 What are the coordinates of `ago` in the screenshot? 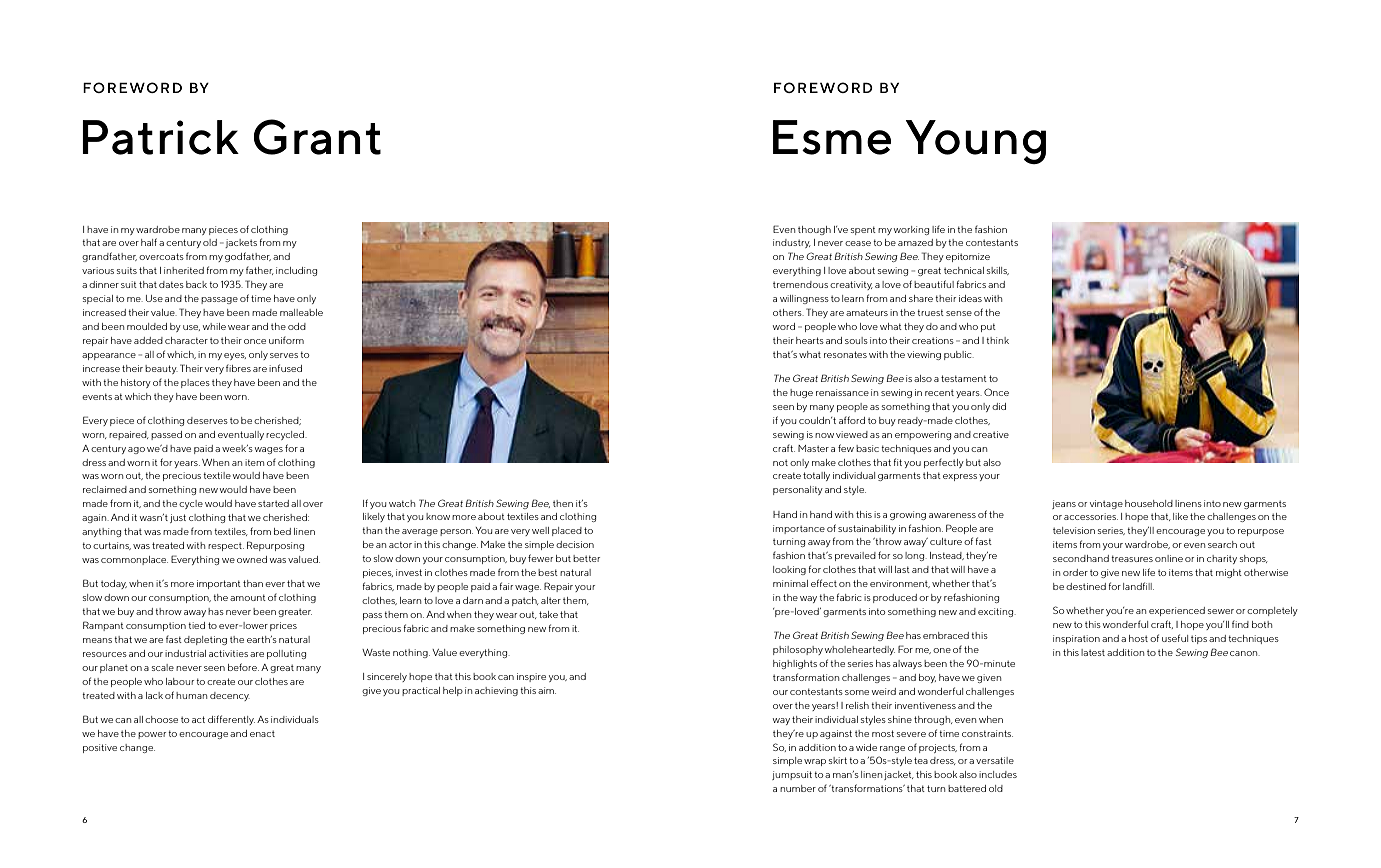 It's located at (136, 450).
